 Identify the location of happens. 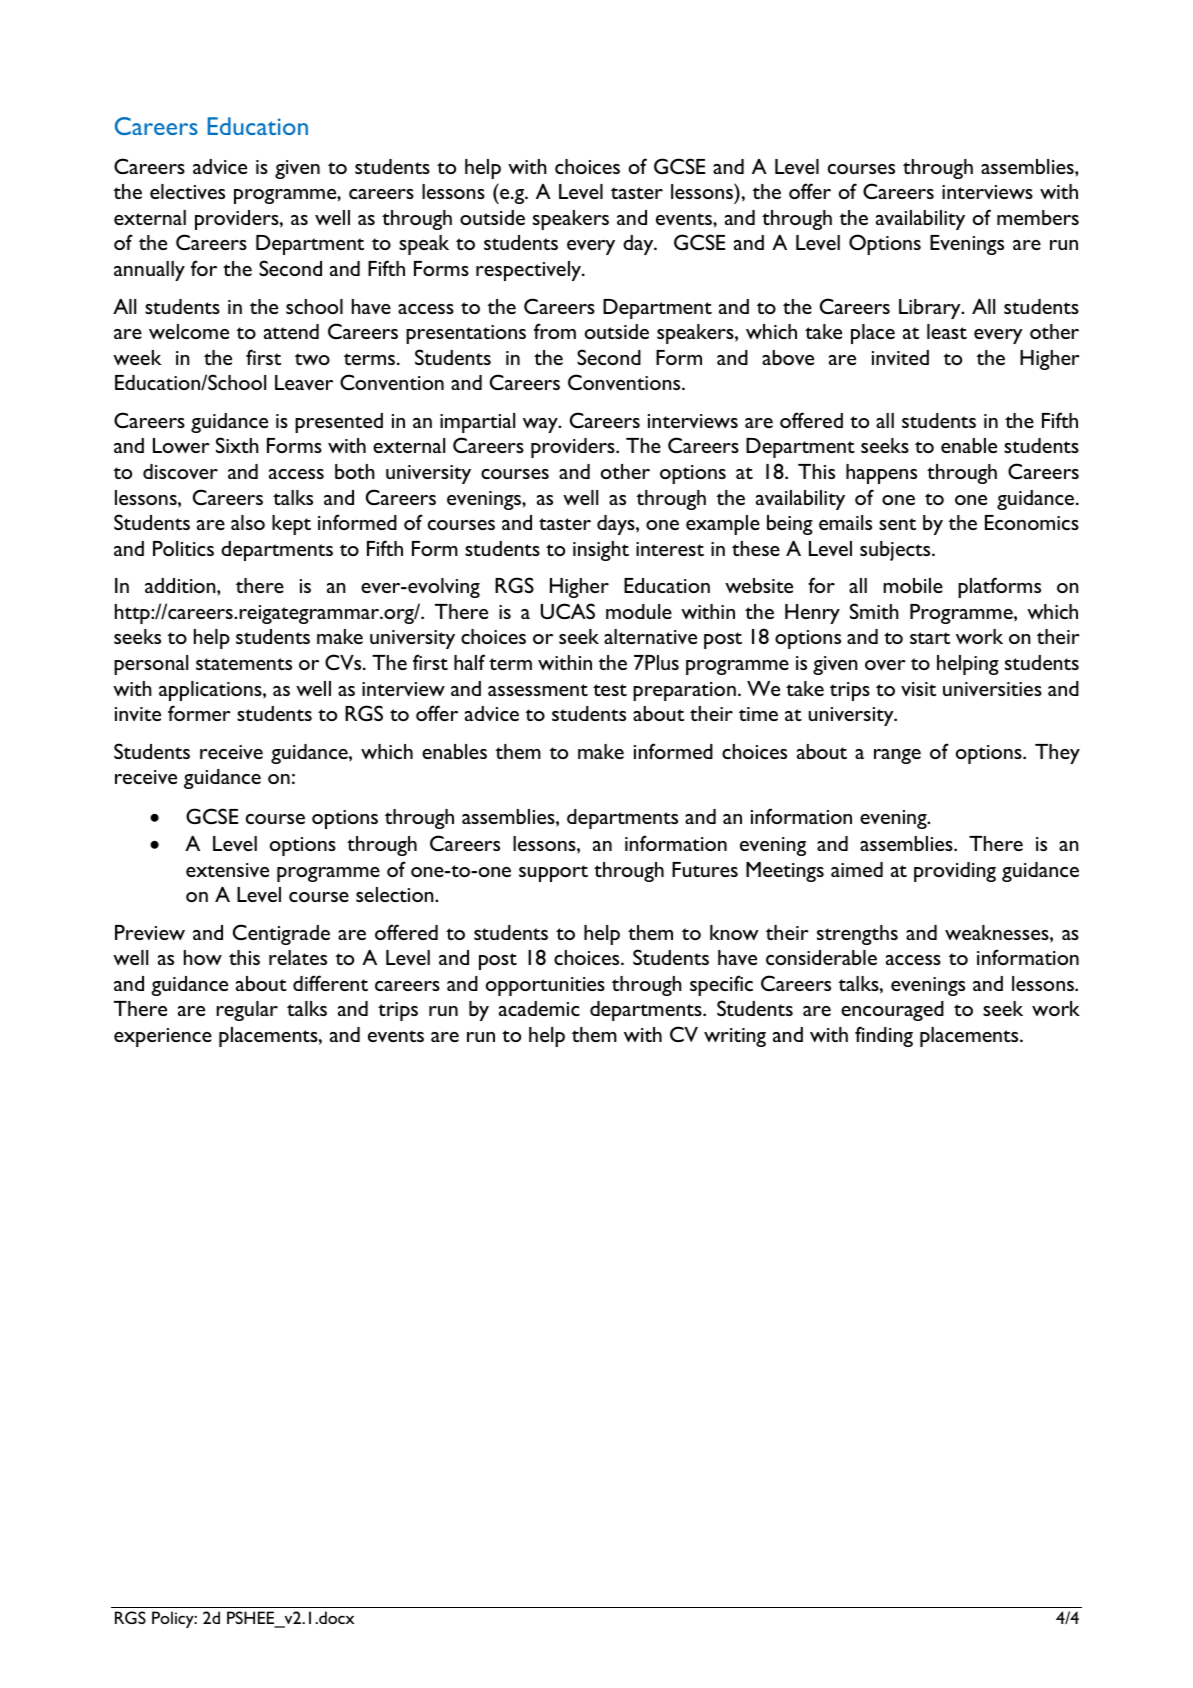
(881, 474).
